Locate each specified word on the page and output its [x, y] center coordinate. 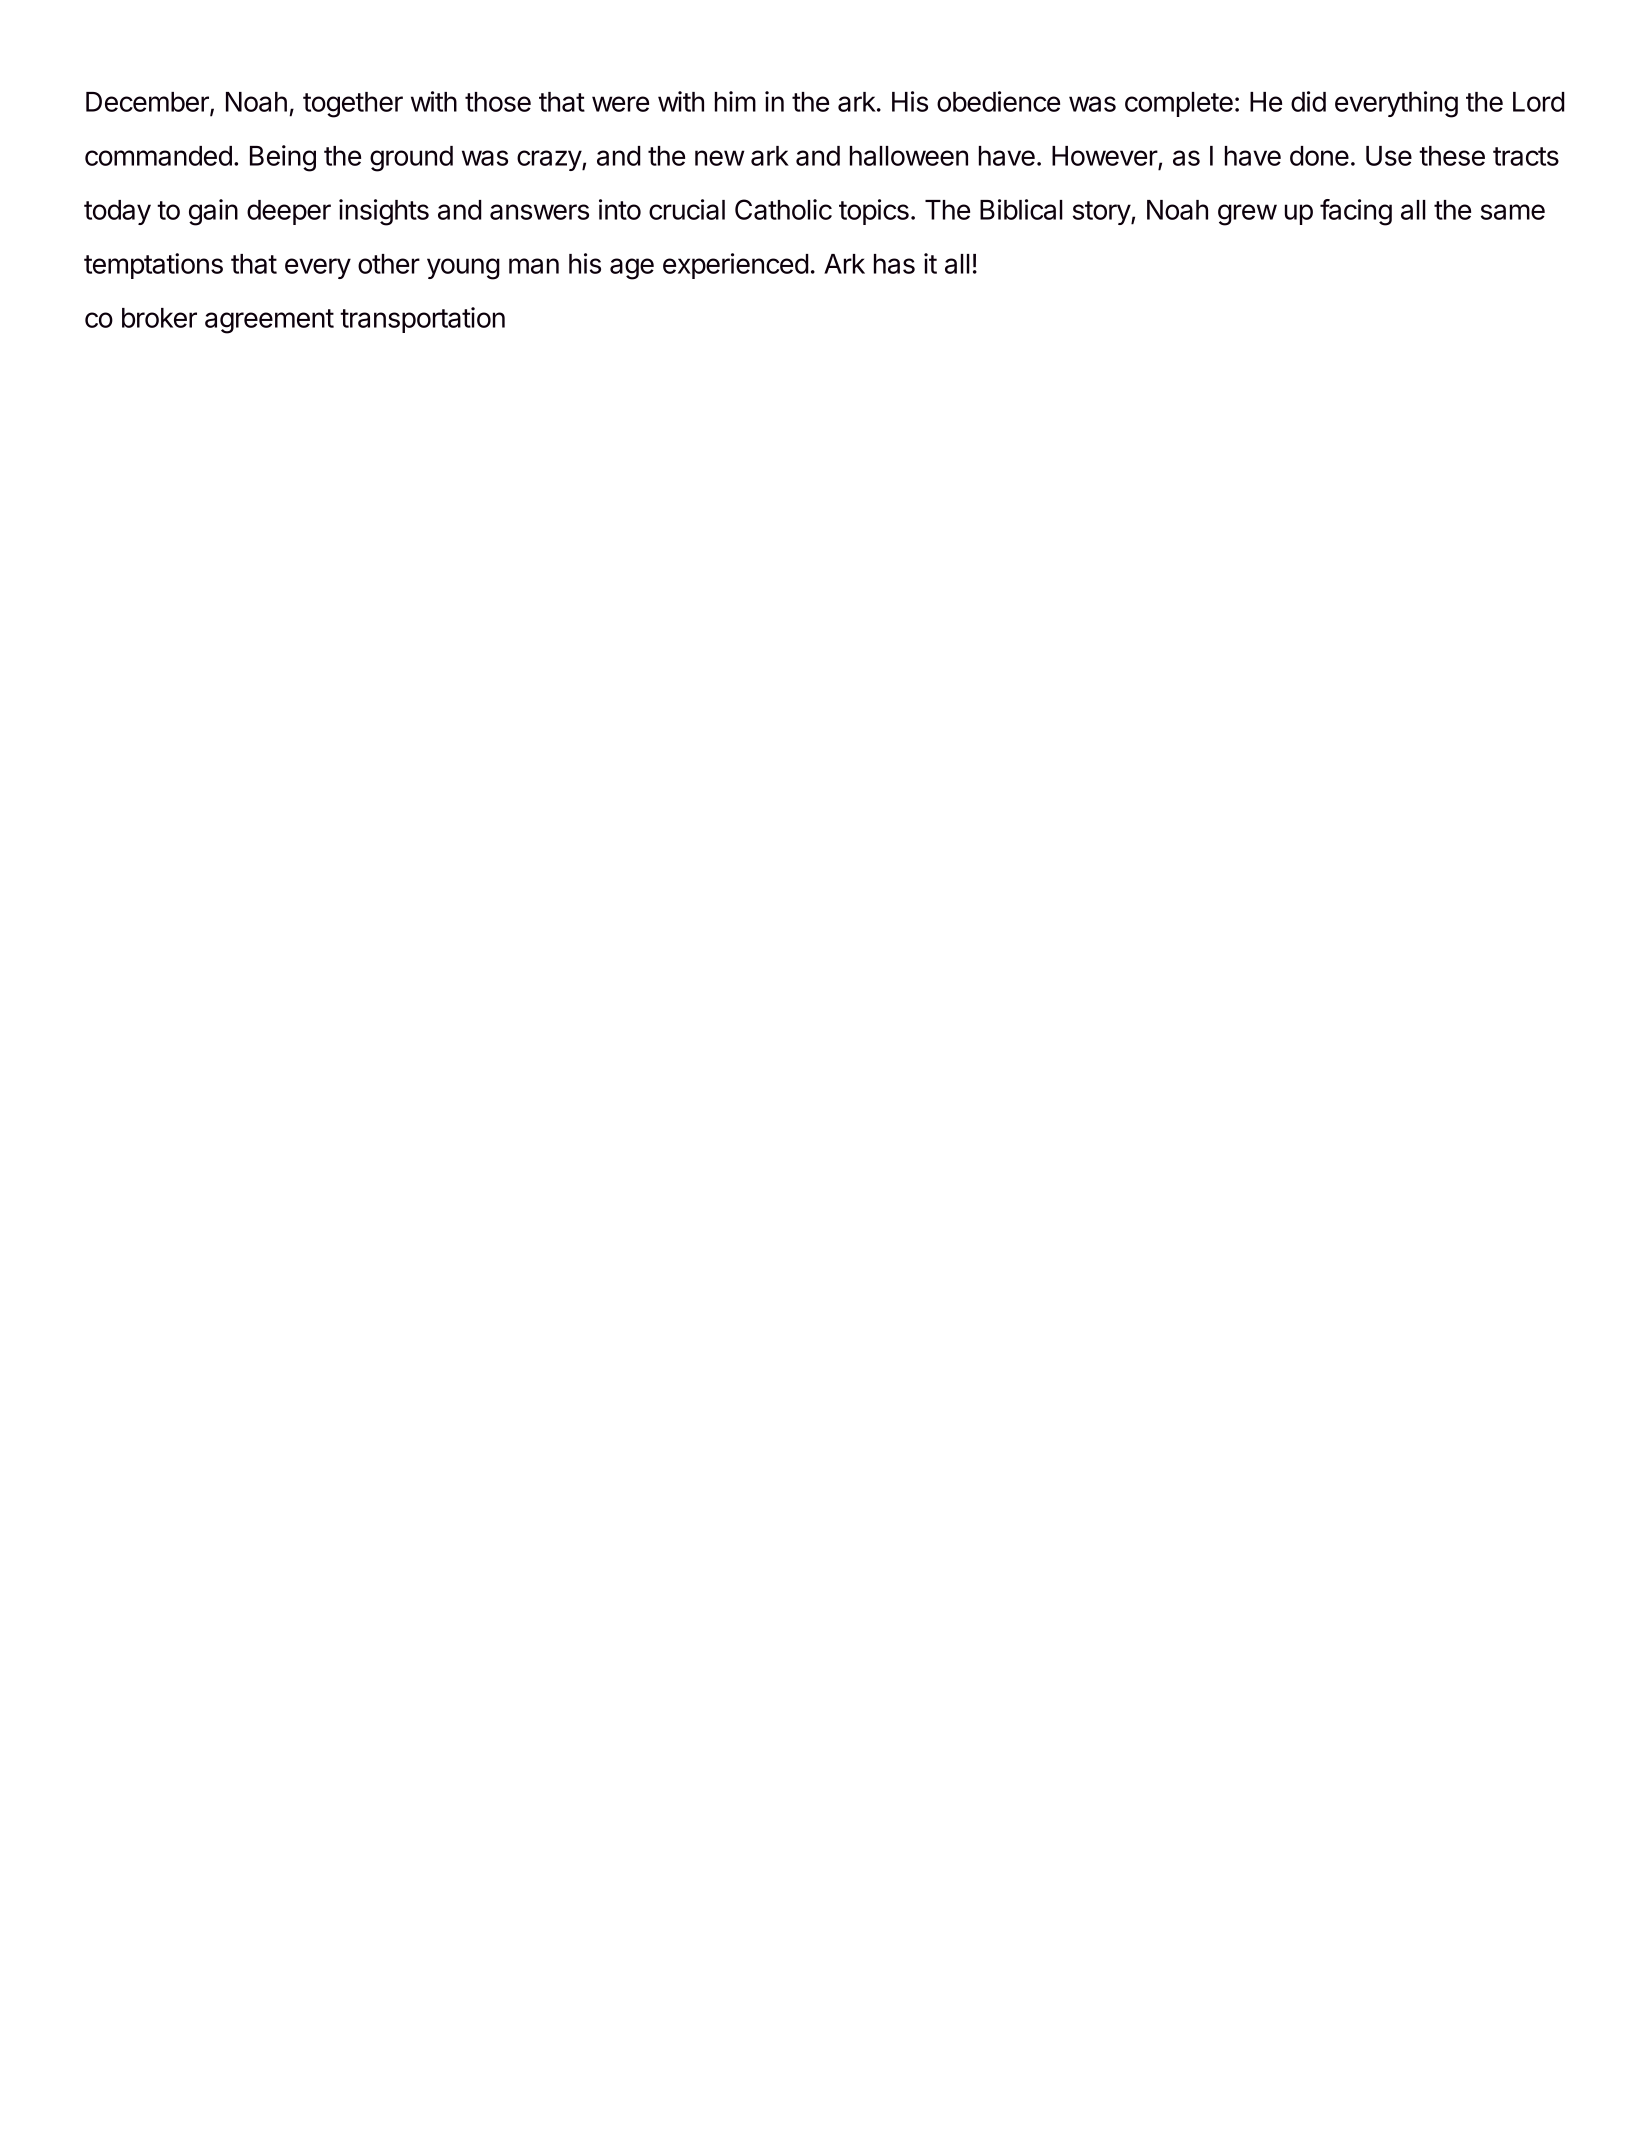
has [894, 264]
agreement [269, 321]
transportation [422, 320]
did [1308, 101]
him [735, 101]
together [353, 105]
